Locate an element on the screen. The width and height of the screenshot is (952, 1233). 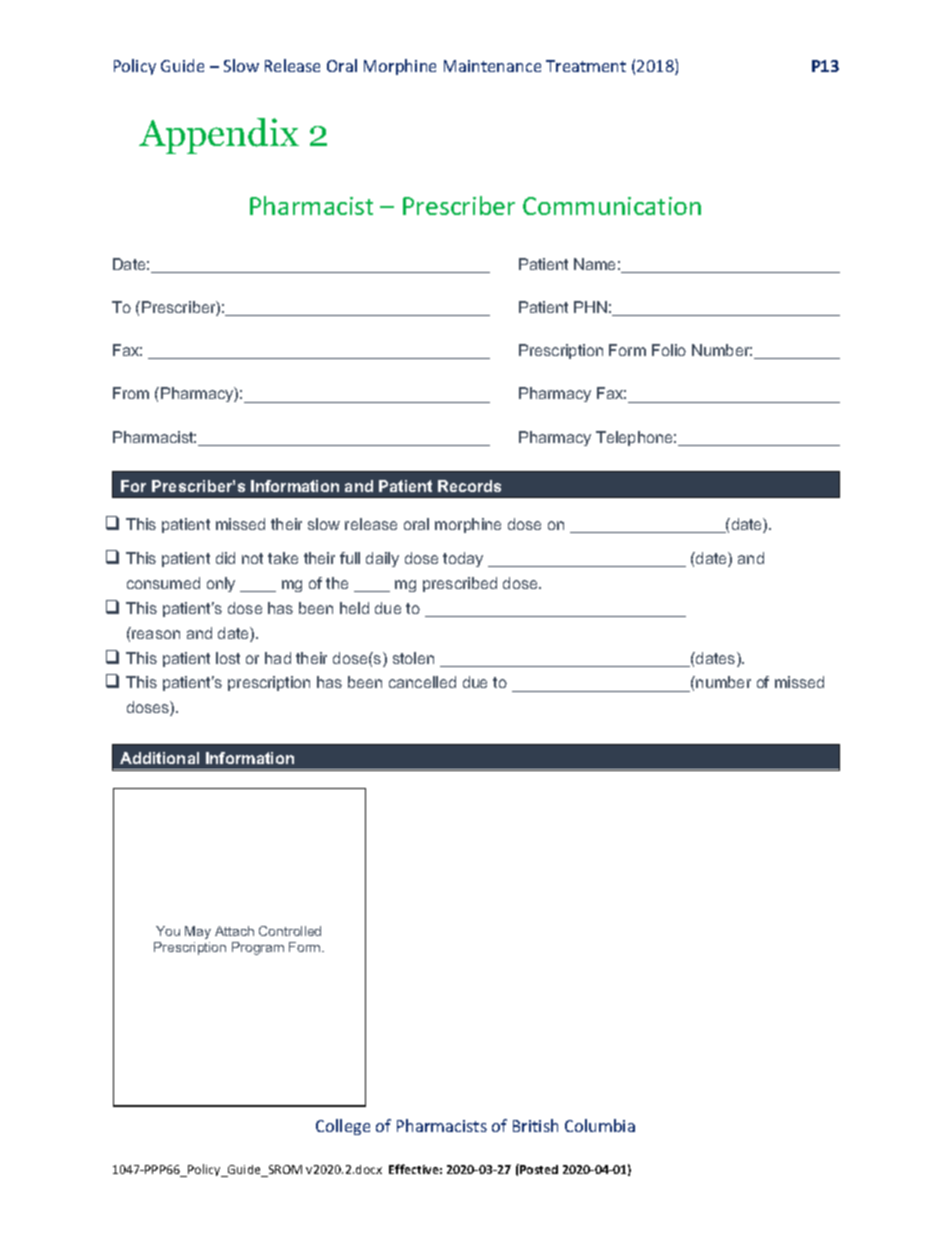
Columbia is located at coordinates (600, 1125).
